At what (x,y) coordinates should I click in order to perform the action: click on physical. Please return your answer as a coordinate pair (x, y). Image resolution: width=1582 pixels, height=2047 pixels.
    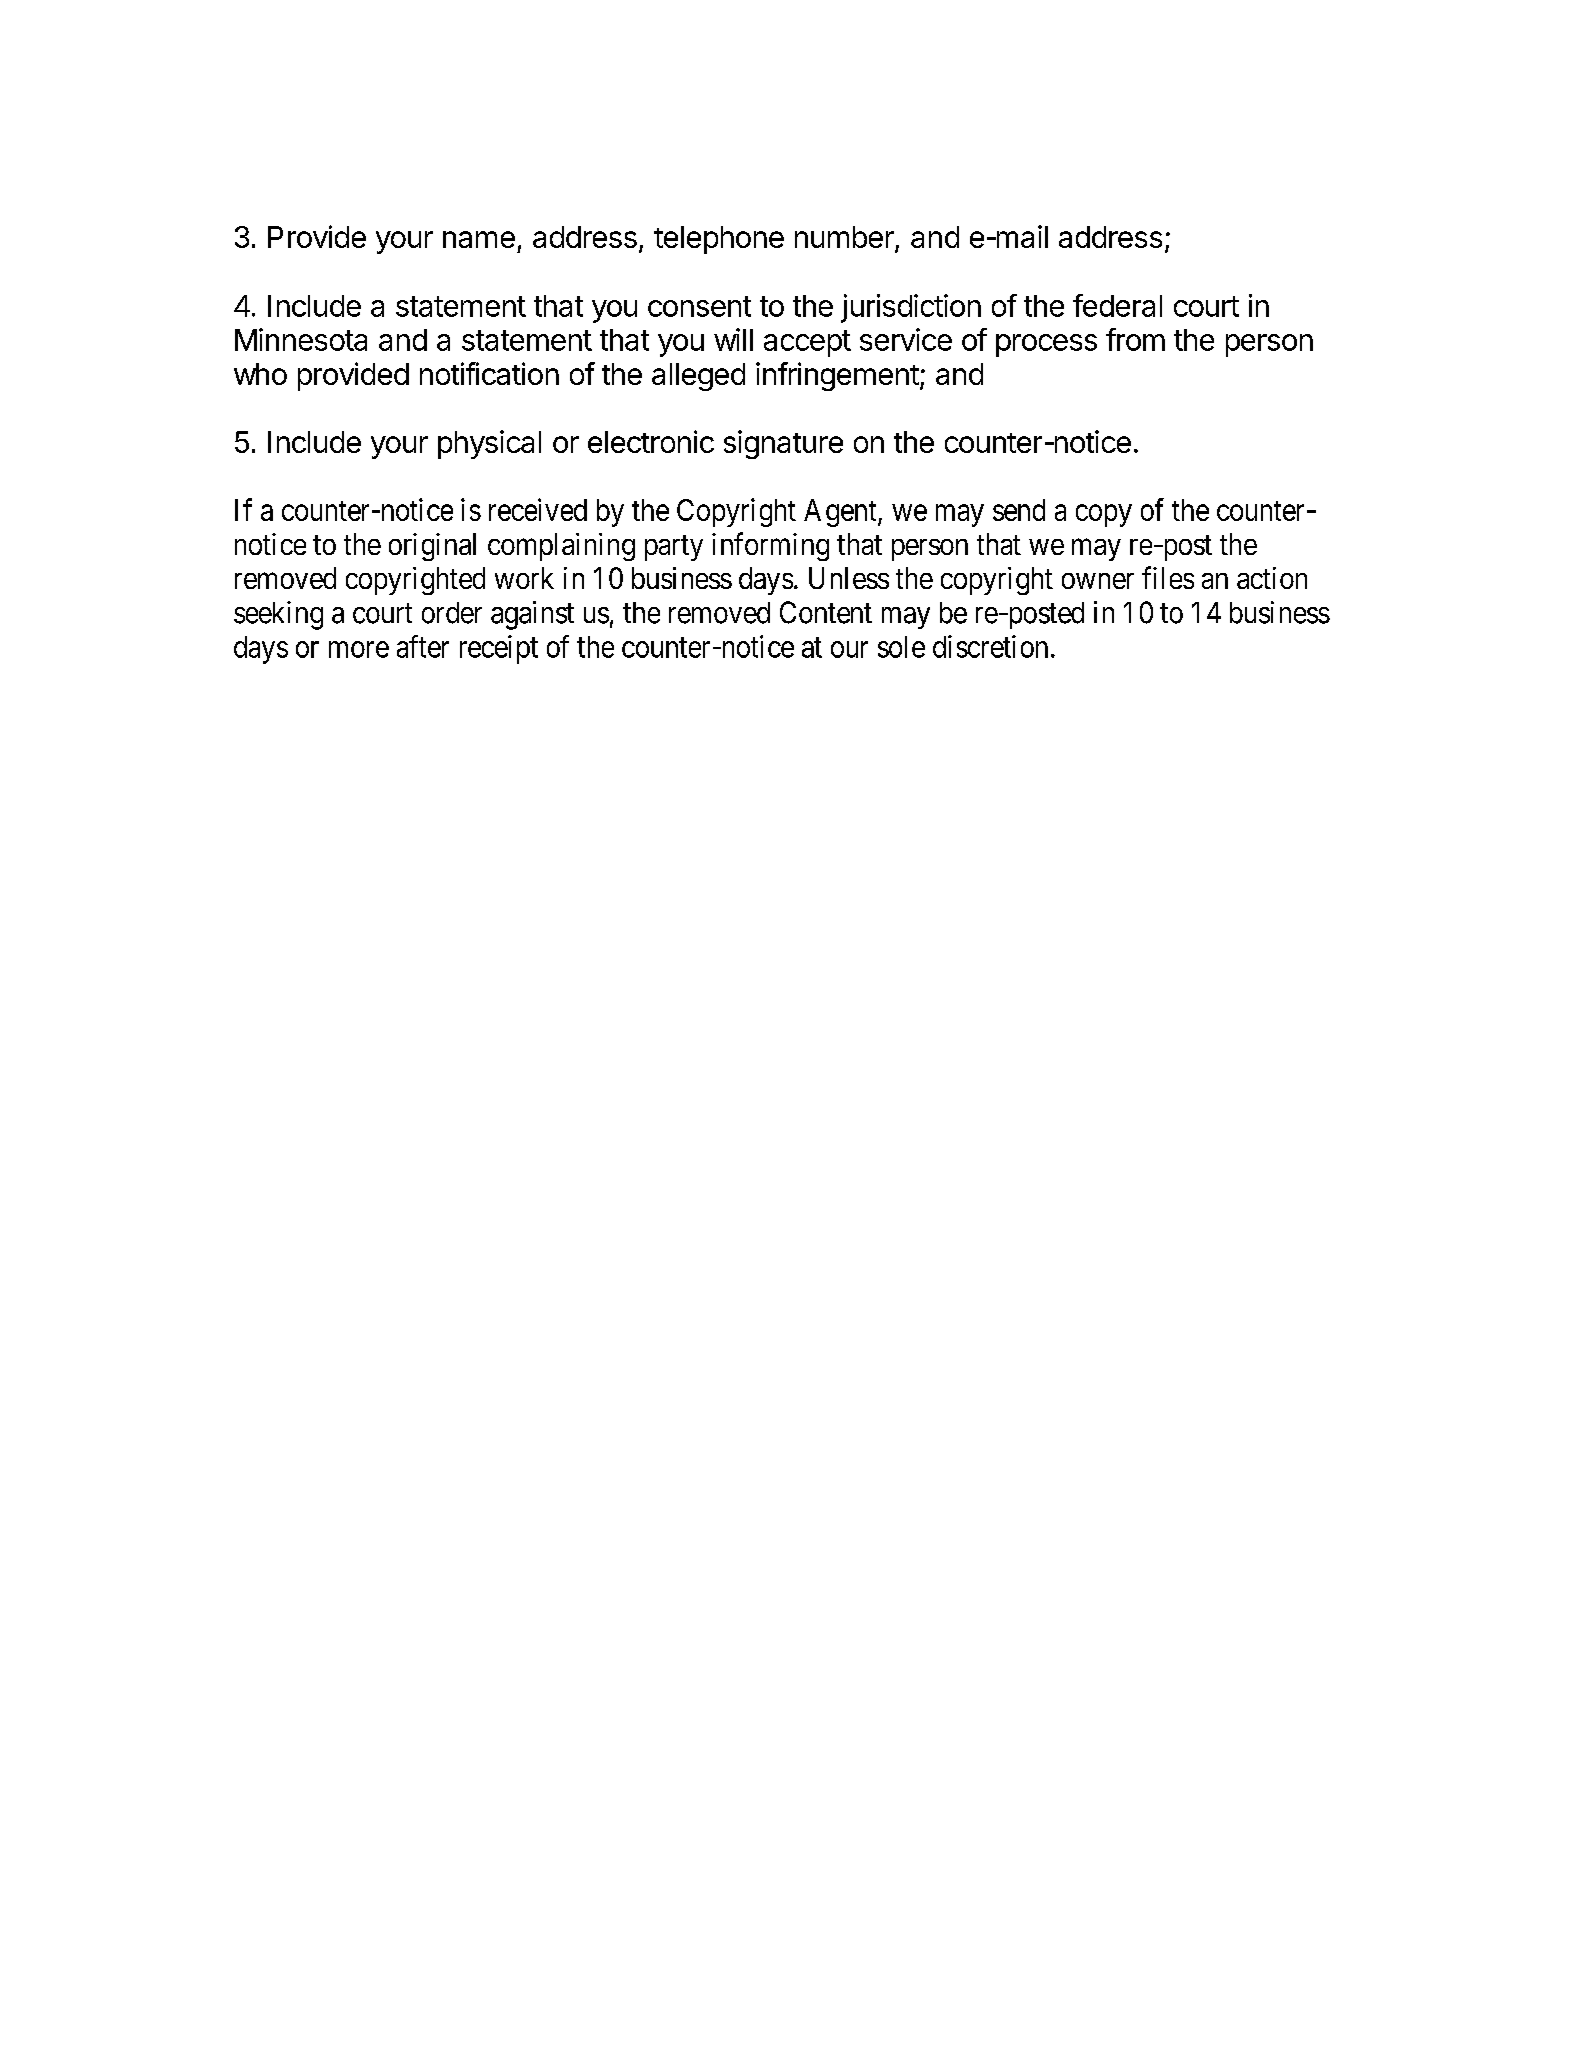
    Looking at the image, I should click on (489, 444).
